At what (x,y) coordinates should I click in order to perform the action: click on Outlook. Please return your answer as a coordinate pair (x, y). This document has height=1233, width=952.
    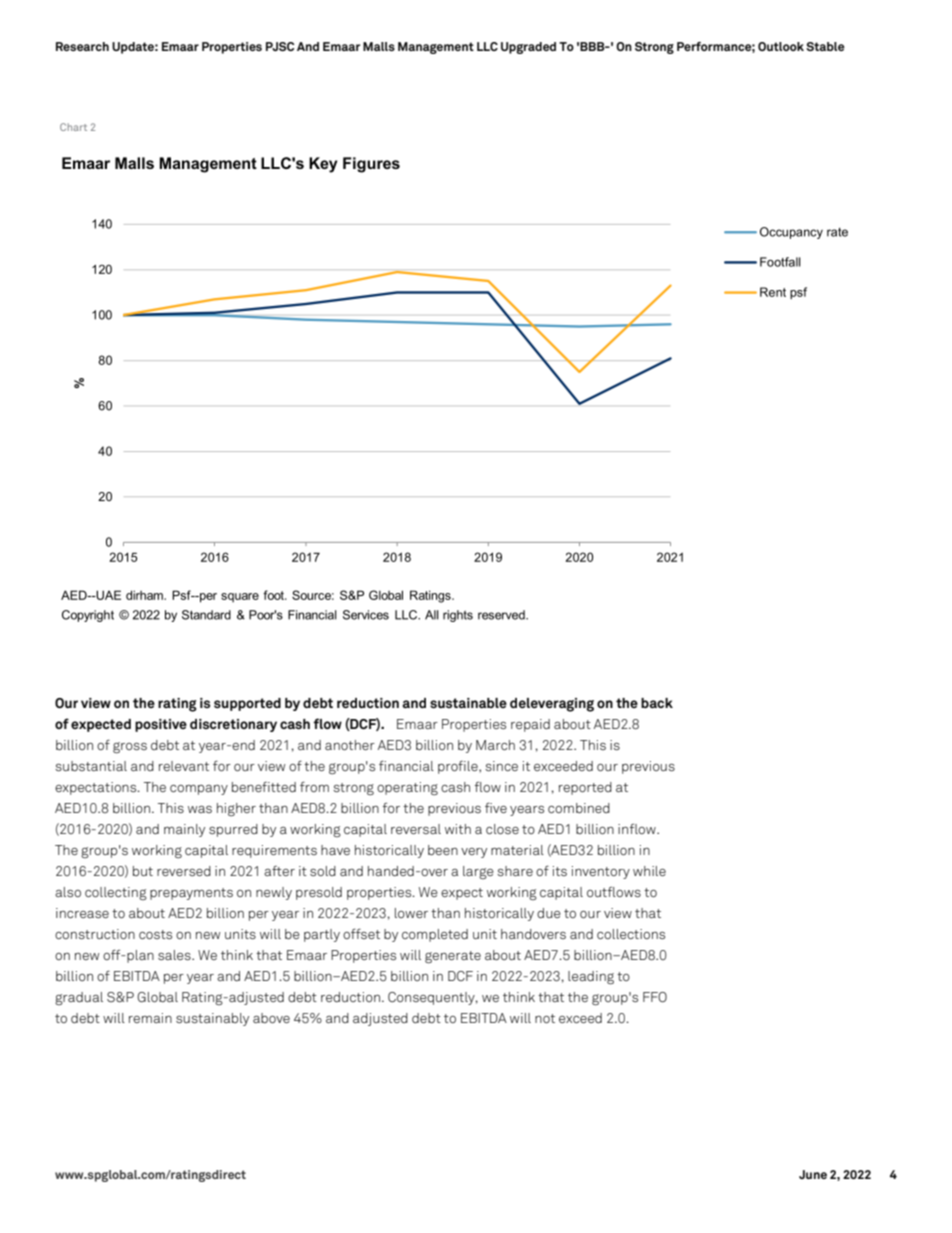
    Looking at the image, I should click on (781, 46).
